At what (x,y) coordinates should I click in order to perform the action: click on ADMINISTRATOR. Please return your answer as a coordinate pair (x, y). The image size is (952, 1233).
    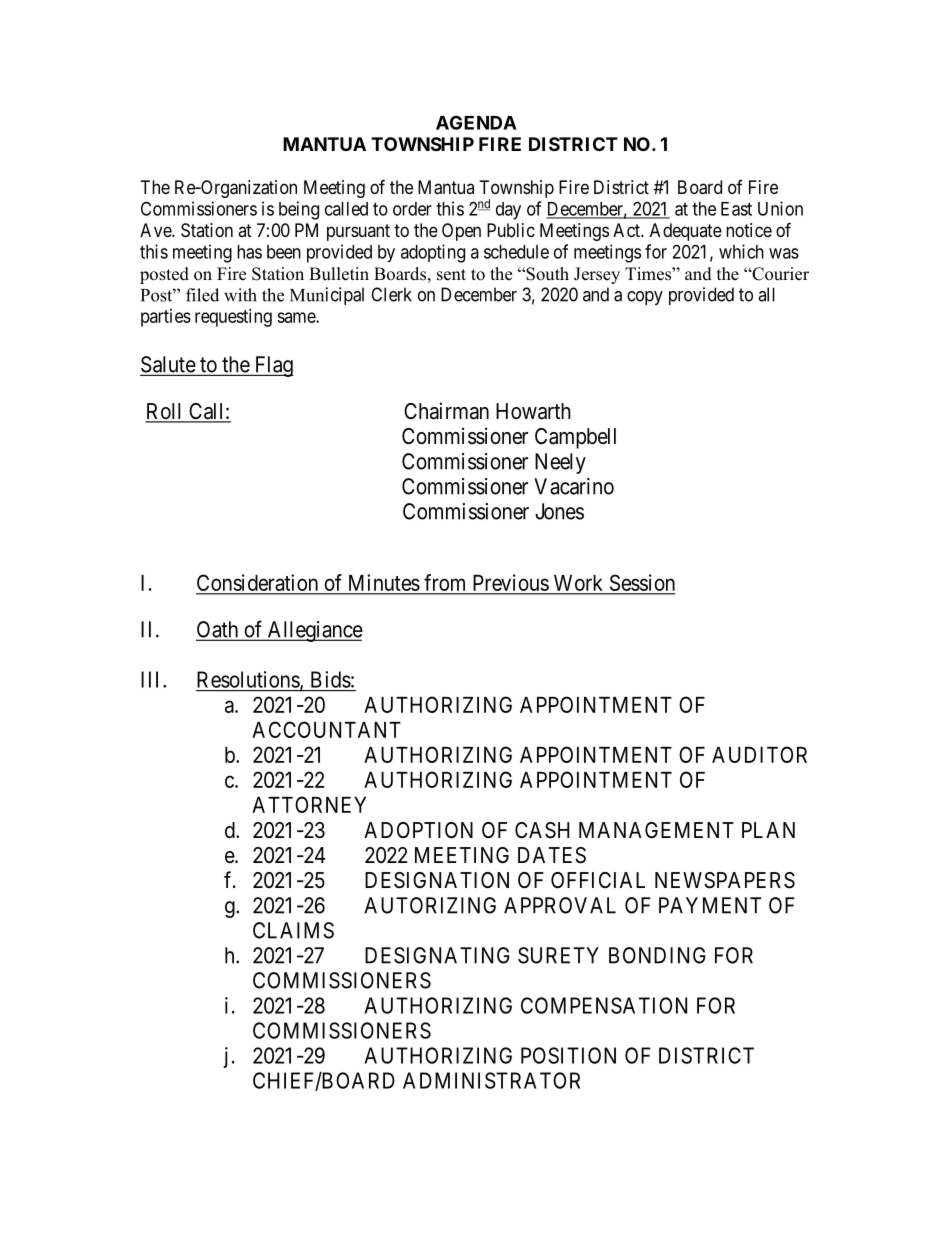
    Looking at the image, I should click on (491, 1080).
